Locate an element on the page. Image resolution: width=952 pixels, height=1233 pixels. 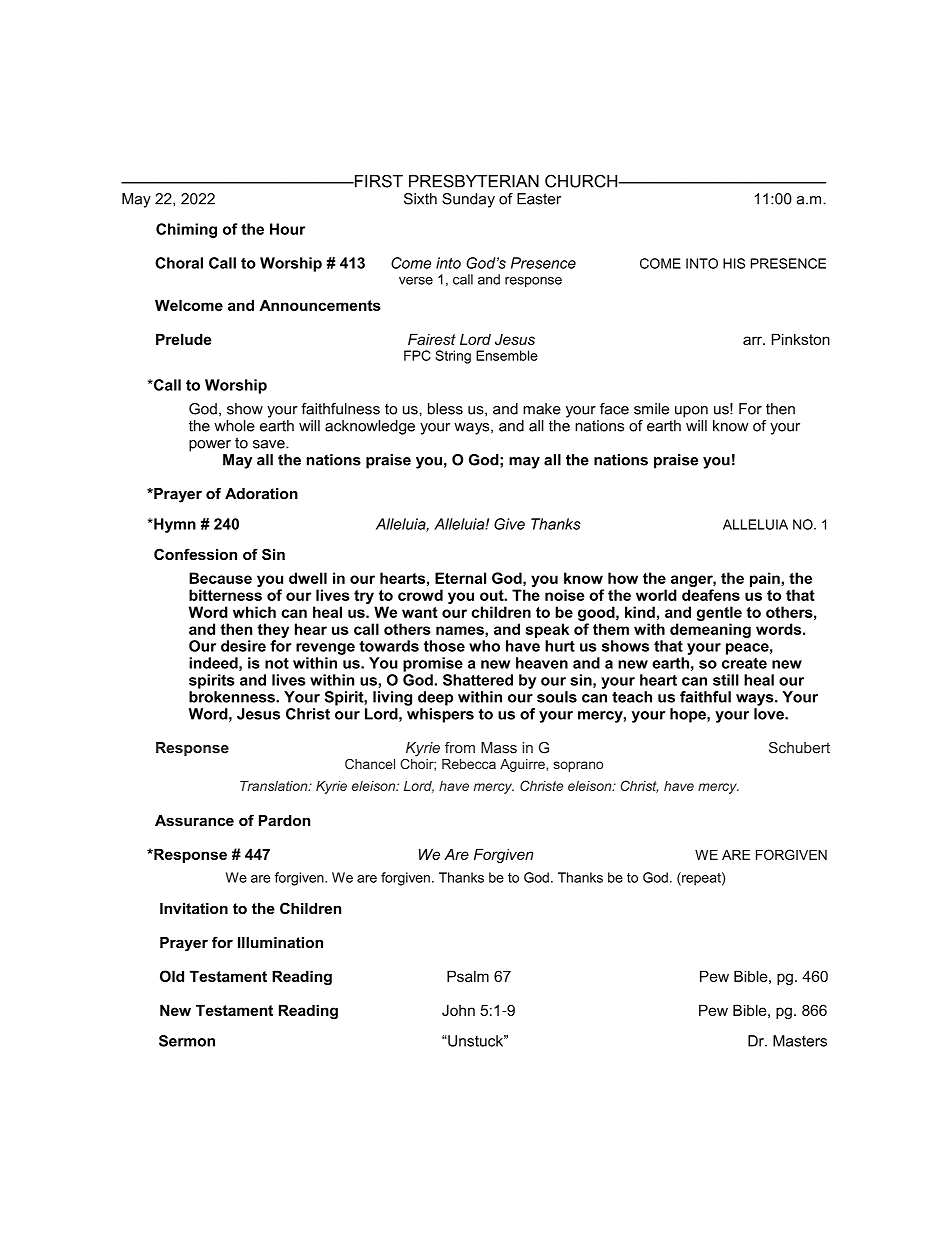
upon is located at coordinates (691, 412).
